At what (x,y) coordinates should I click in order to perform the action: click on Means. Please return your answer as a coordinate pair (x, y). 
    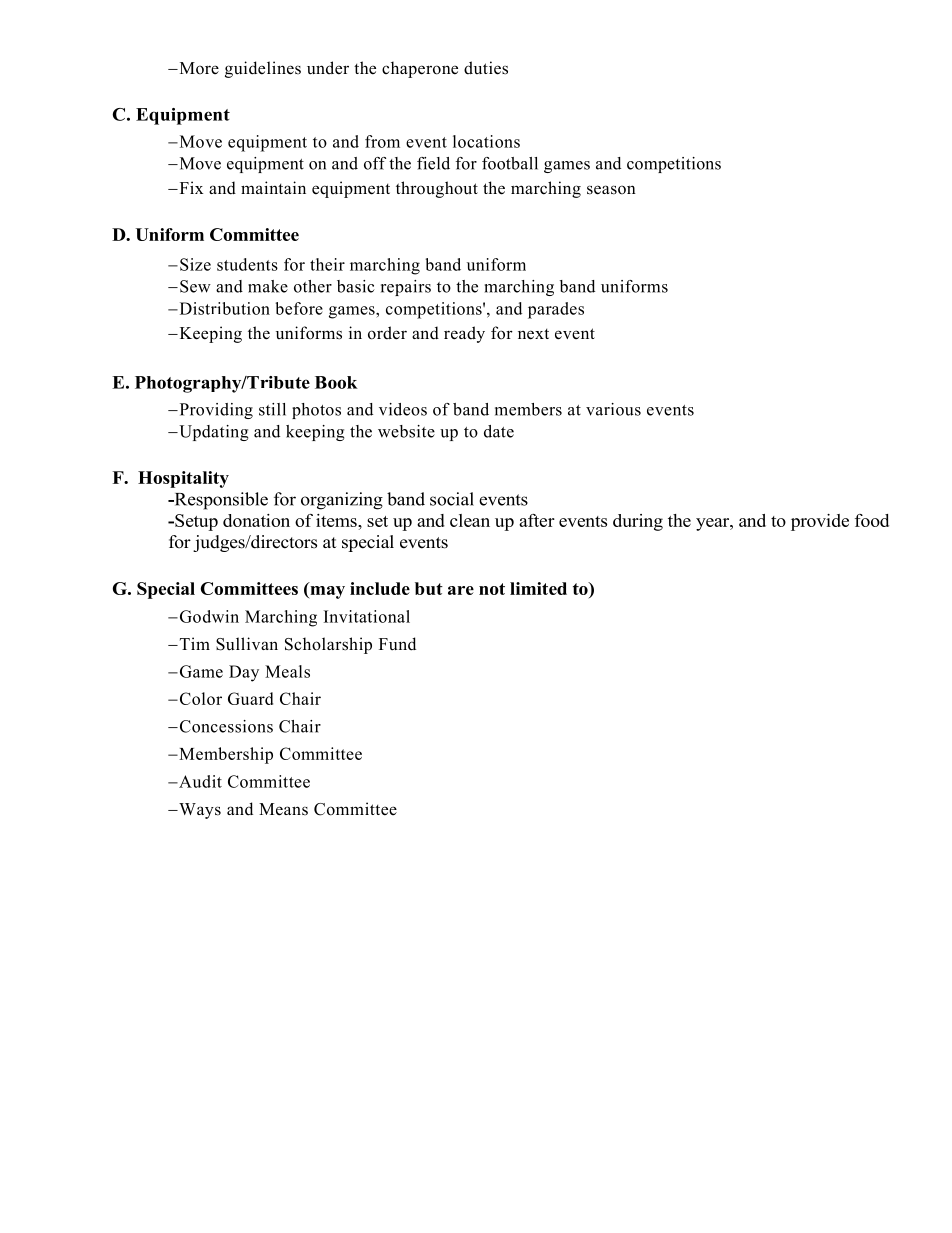
    Looking at the image, I should click on (283, 809).
